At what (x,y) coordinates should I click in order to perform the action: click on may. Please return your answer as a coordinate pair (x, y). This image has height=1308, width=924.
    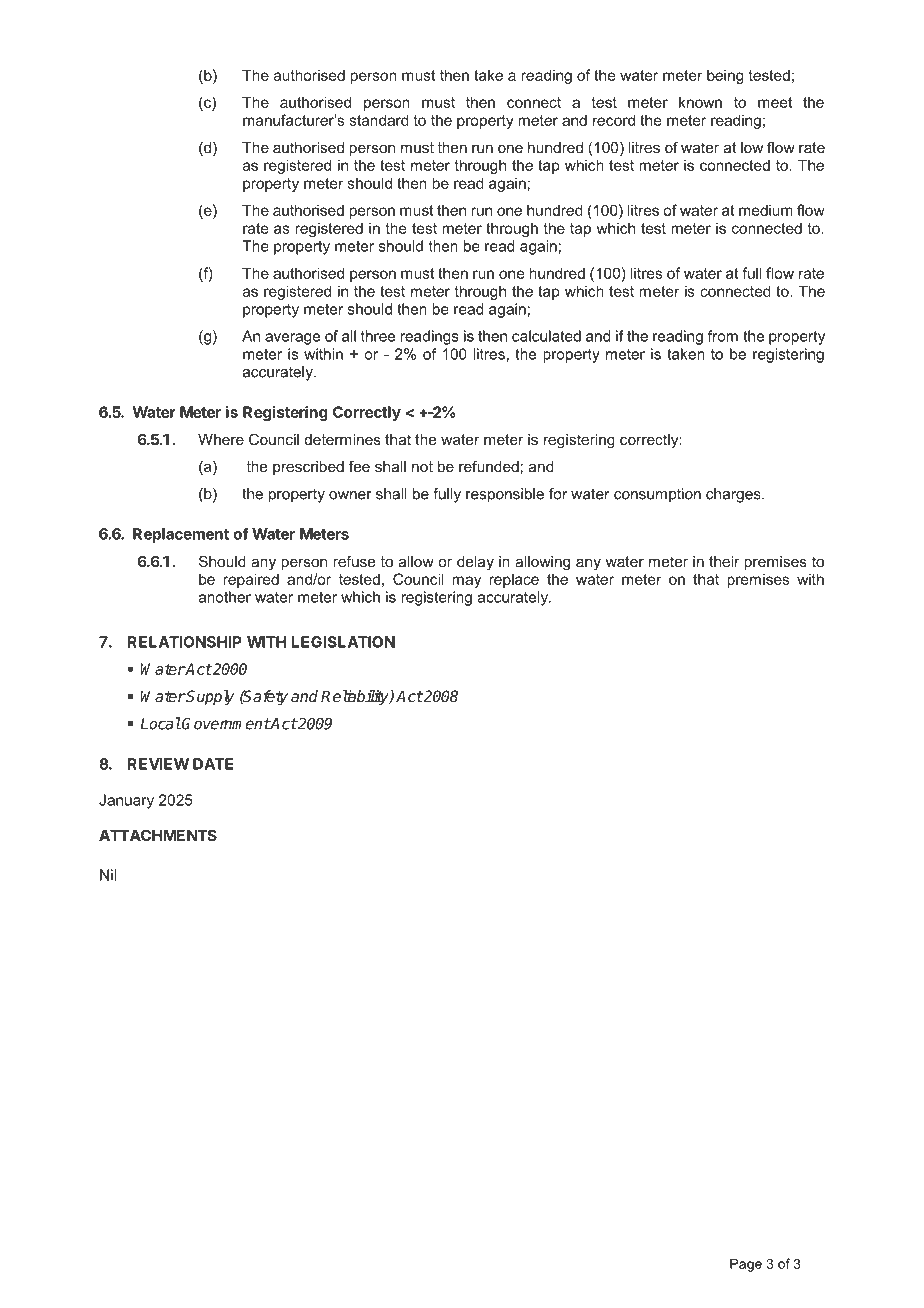
    Looking at the image, I should click on (466, 582).
